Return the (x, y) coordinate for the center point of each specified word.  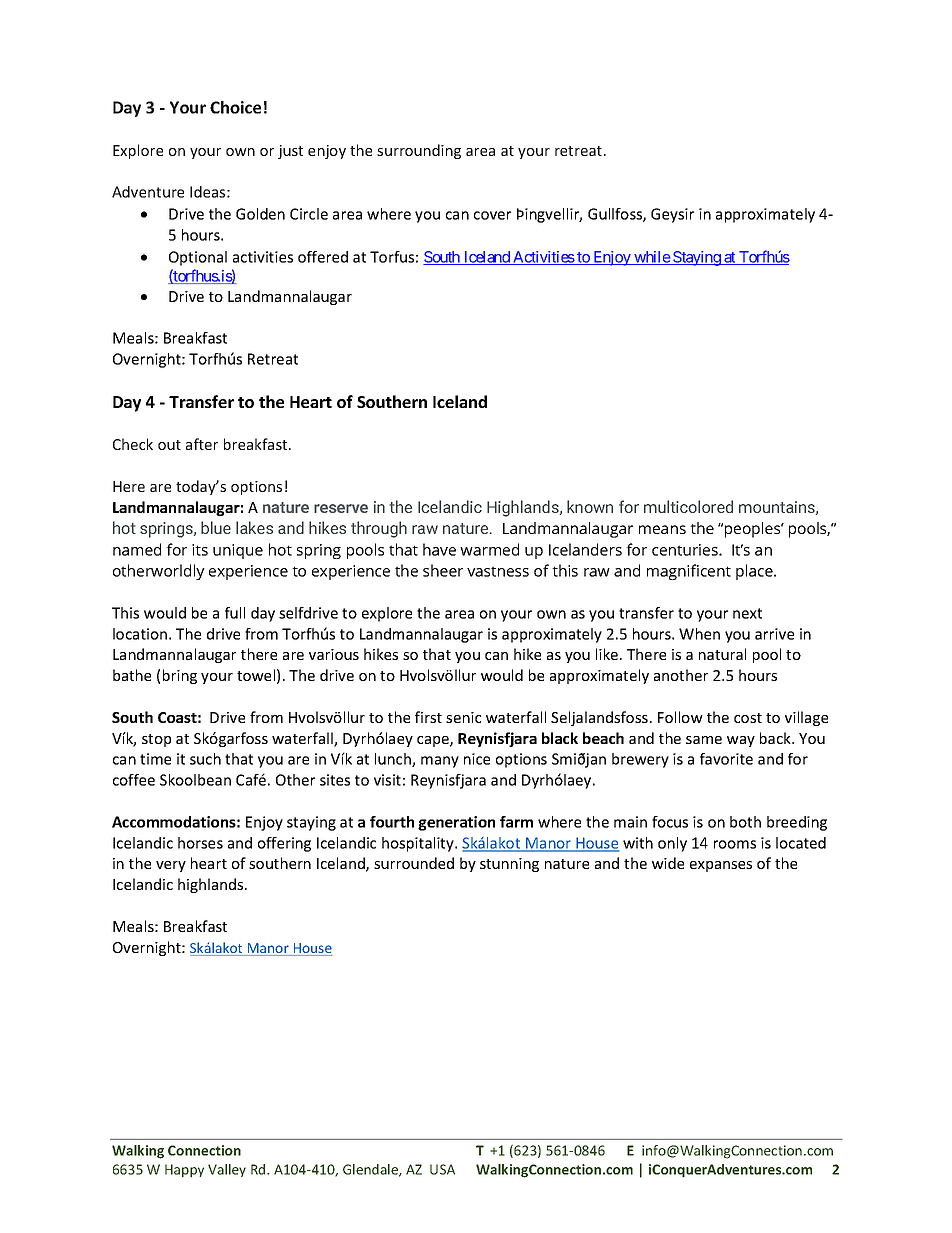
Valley (227, 1170)
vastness (498, 571)
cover (492, 215)
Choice (235, 107)
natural (722, 654)
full (235, 613)
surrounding (419, 151)
